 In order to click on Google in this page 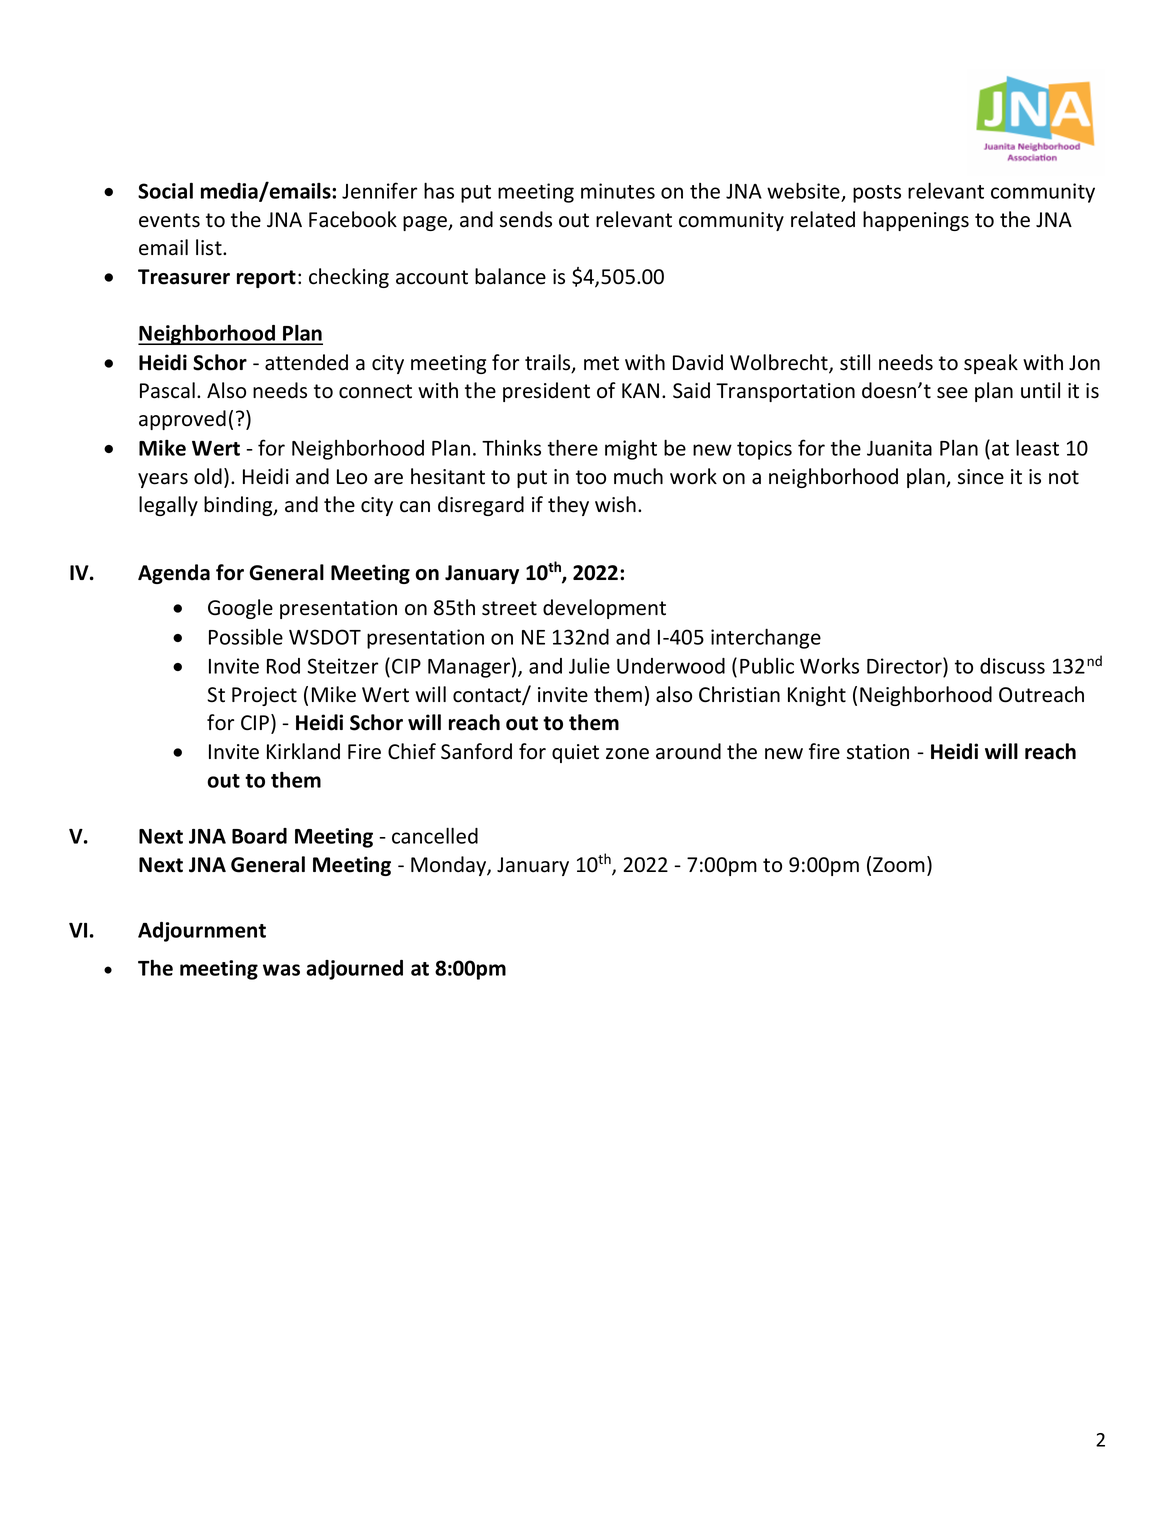, I will do `click(240, 609)`.
